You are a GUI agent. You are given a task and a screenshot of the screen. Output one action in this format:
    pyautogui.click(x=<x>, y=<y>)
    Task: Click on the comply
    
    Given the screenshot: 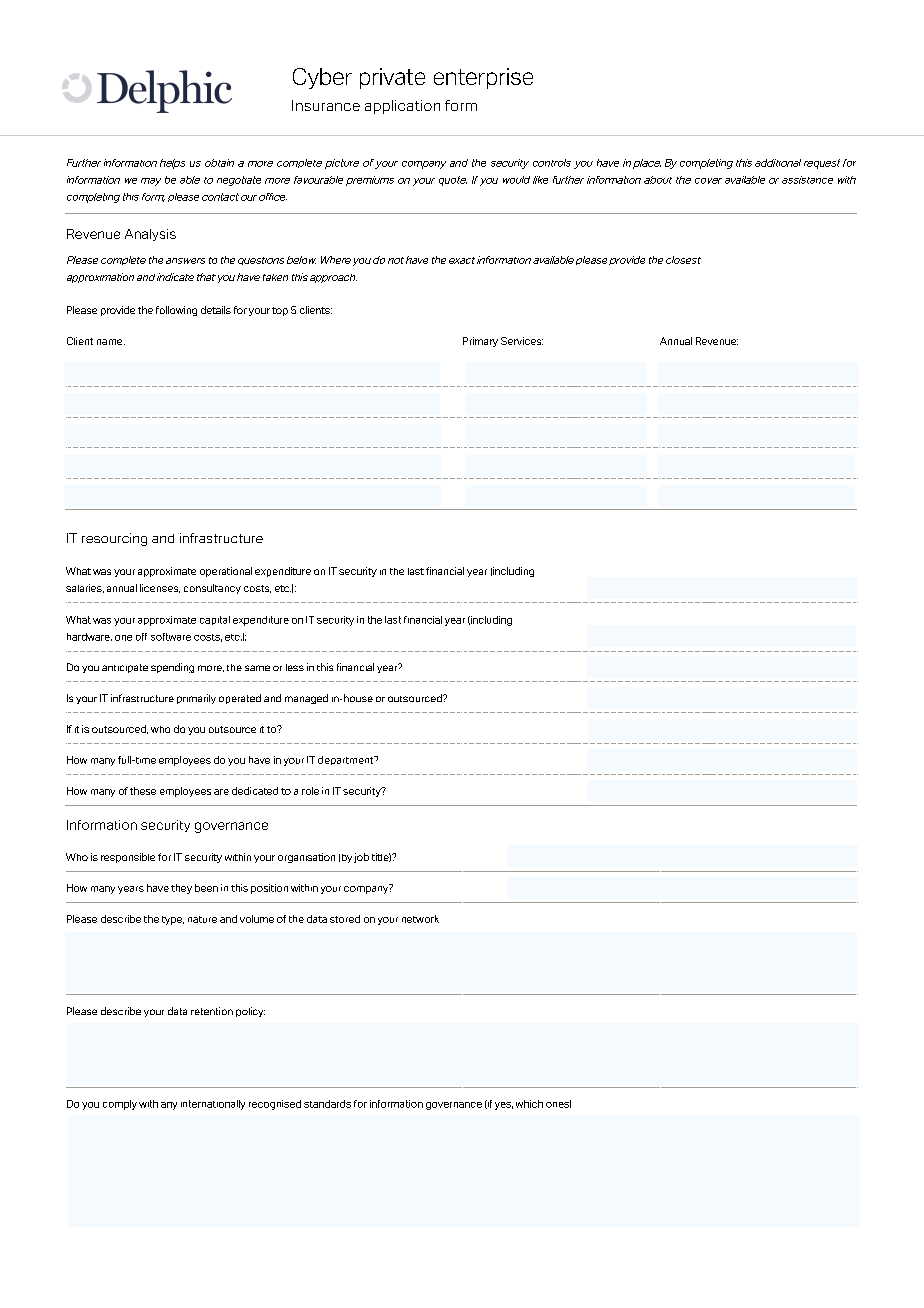 What is the action you would take?
    pyautogui.click(x=120, y=1105)
